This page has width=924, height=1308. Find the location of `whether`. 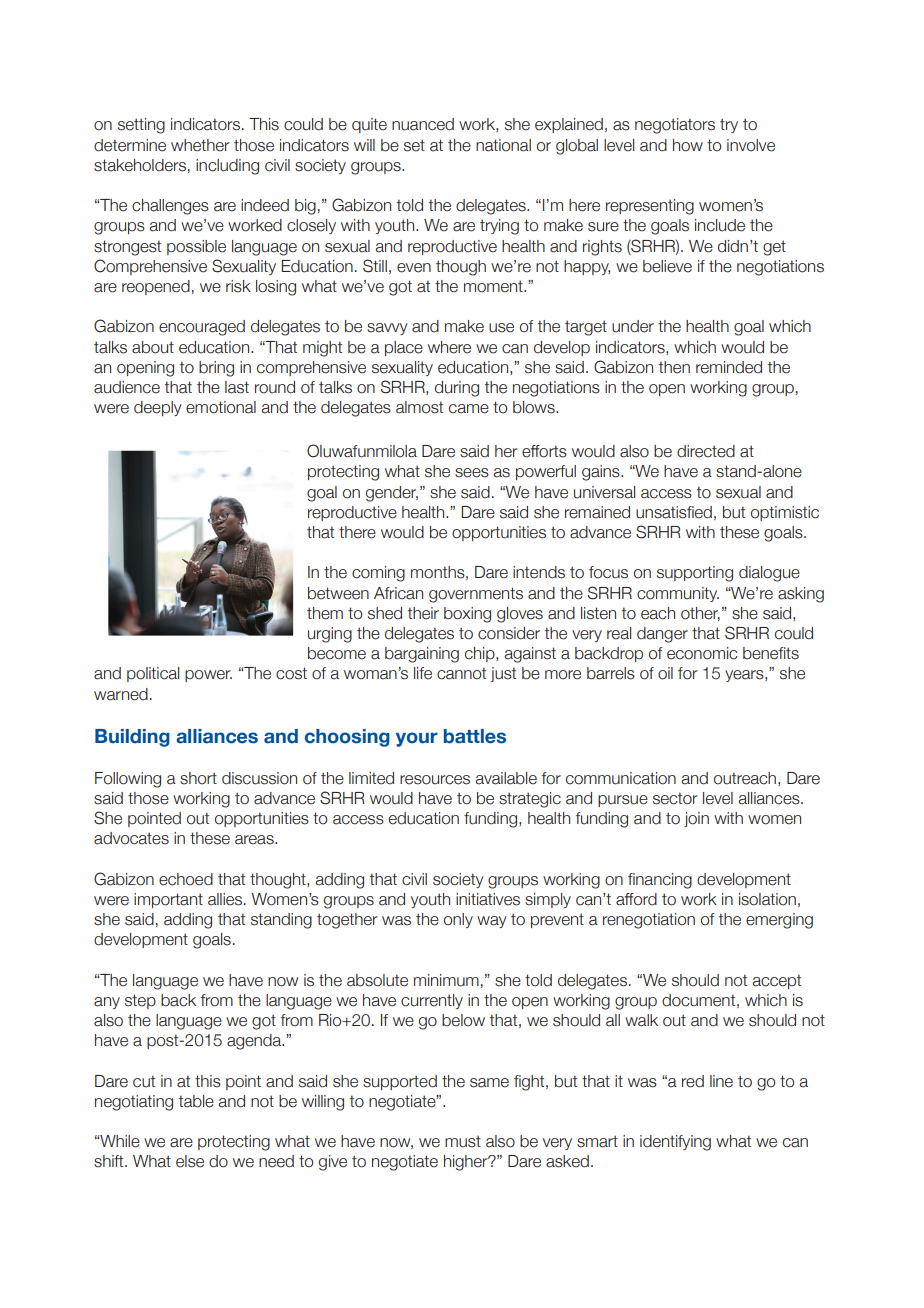

whether is located at coordinates (200, 145).
